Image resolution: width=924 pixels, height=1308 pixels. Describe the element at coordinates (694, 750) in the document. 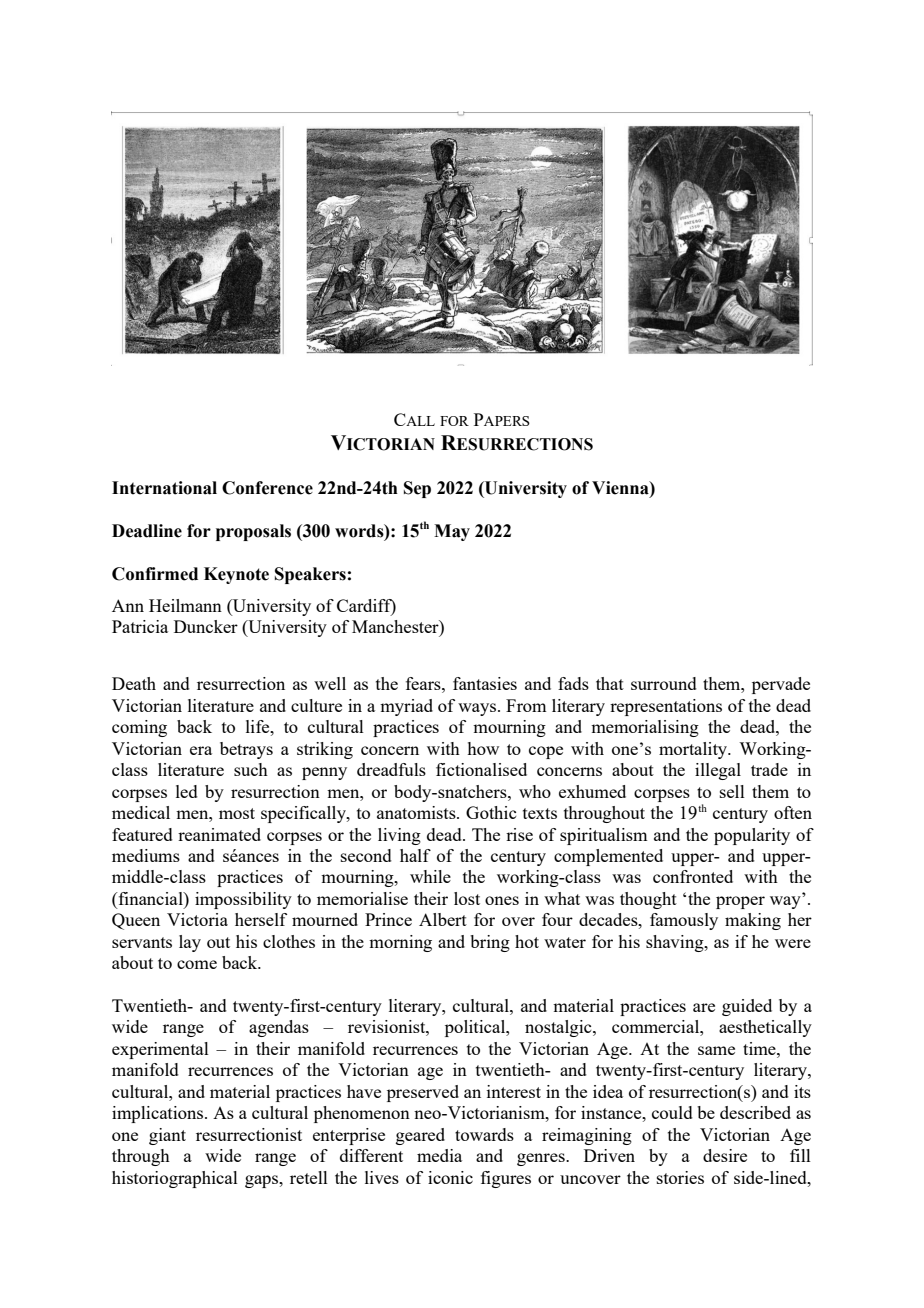

I see `mortality` at that location.
